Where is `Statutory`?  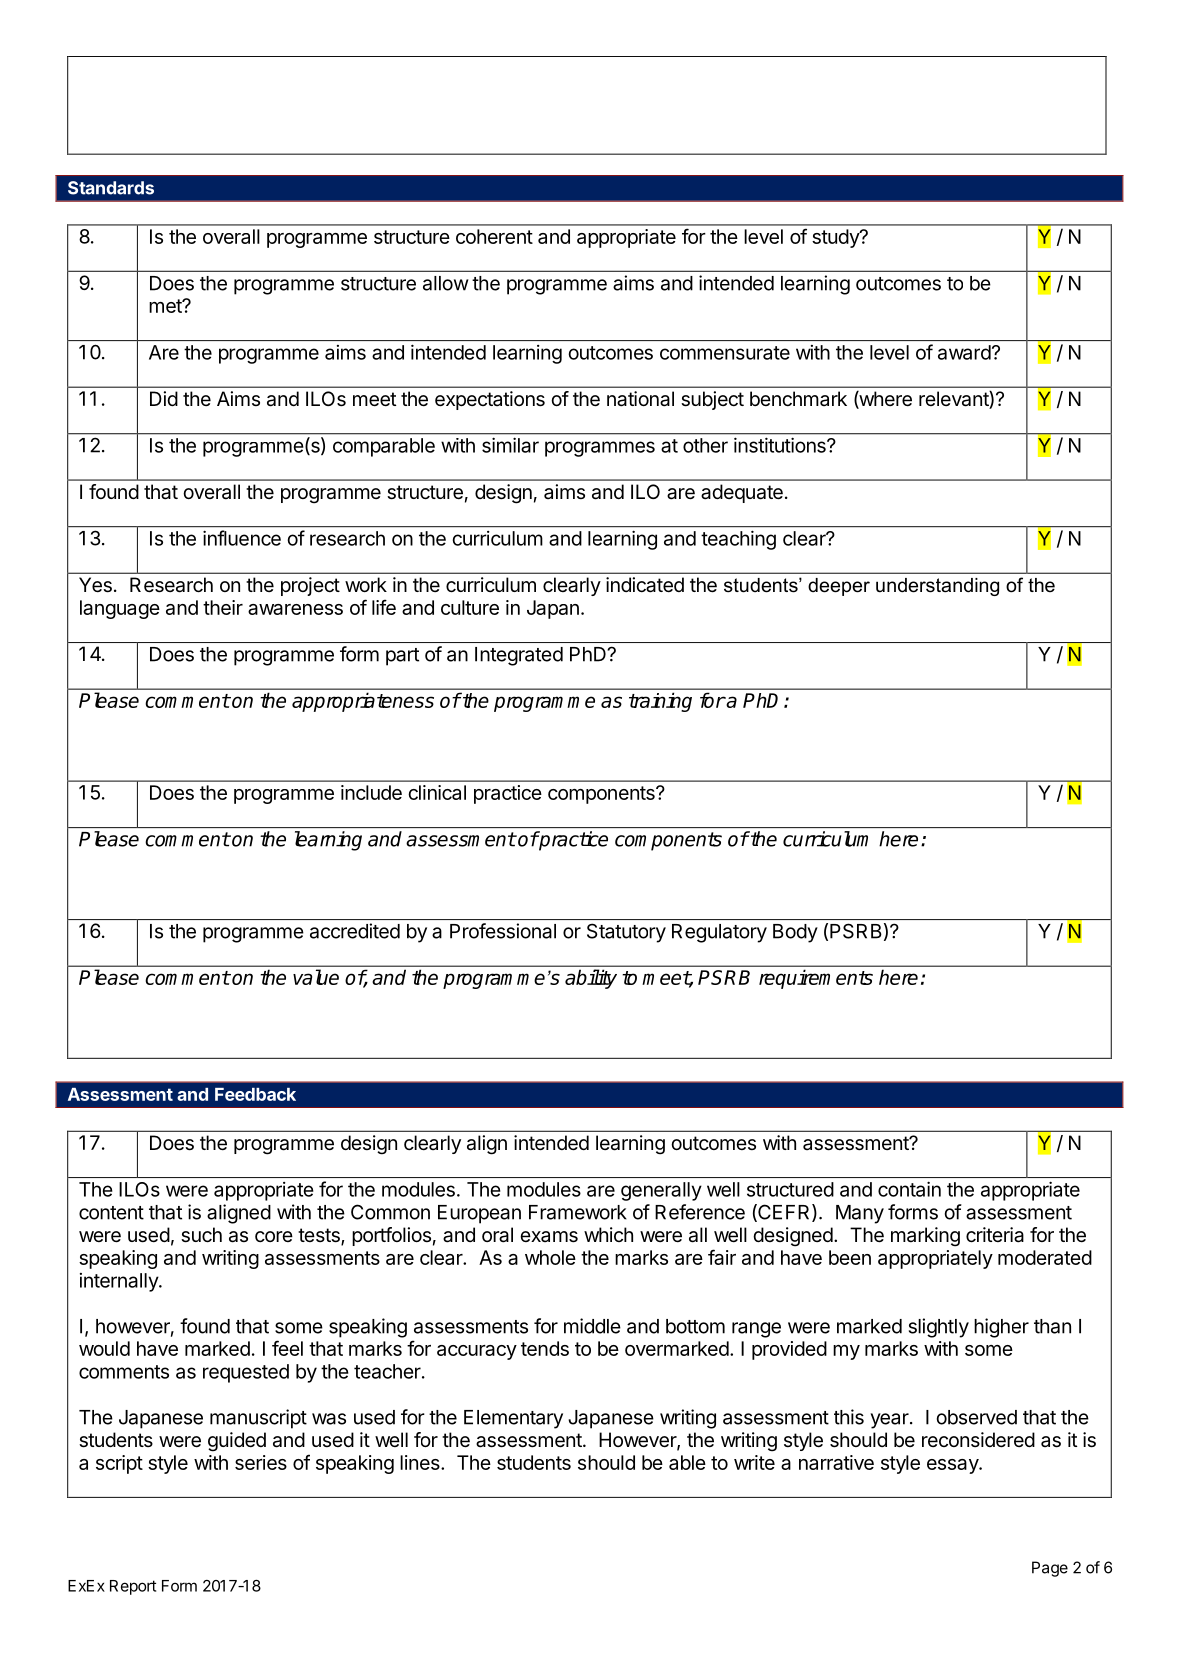
Statutory is located at coordinates (626, 933).
